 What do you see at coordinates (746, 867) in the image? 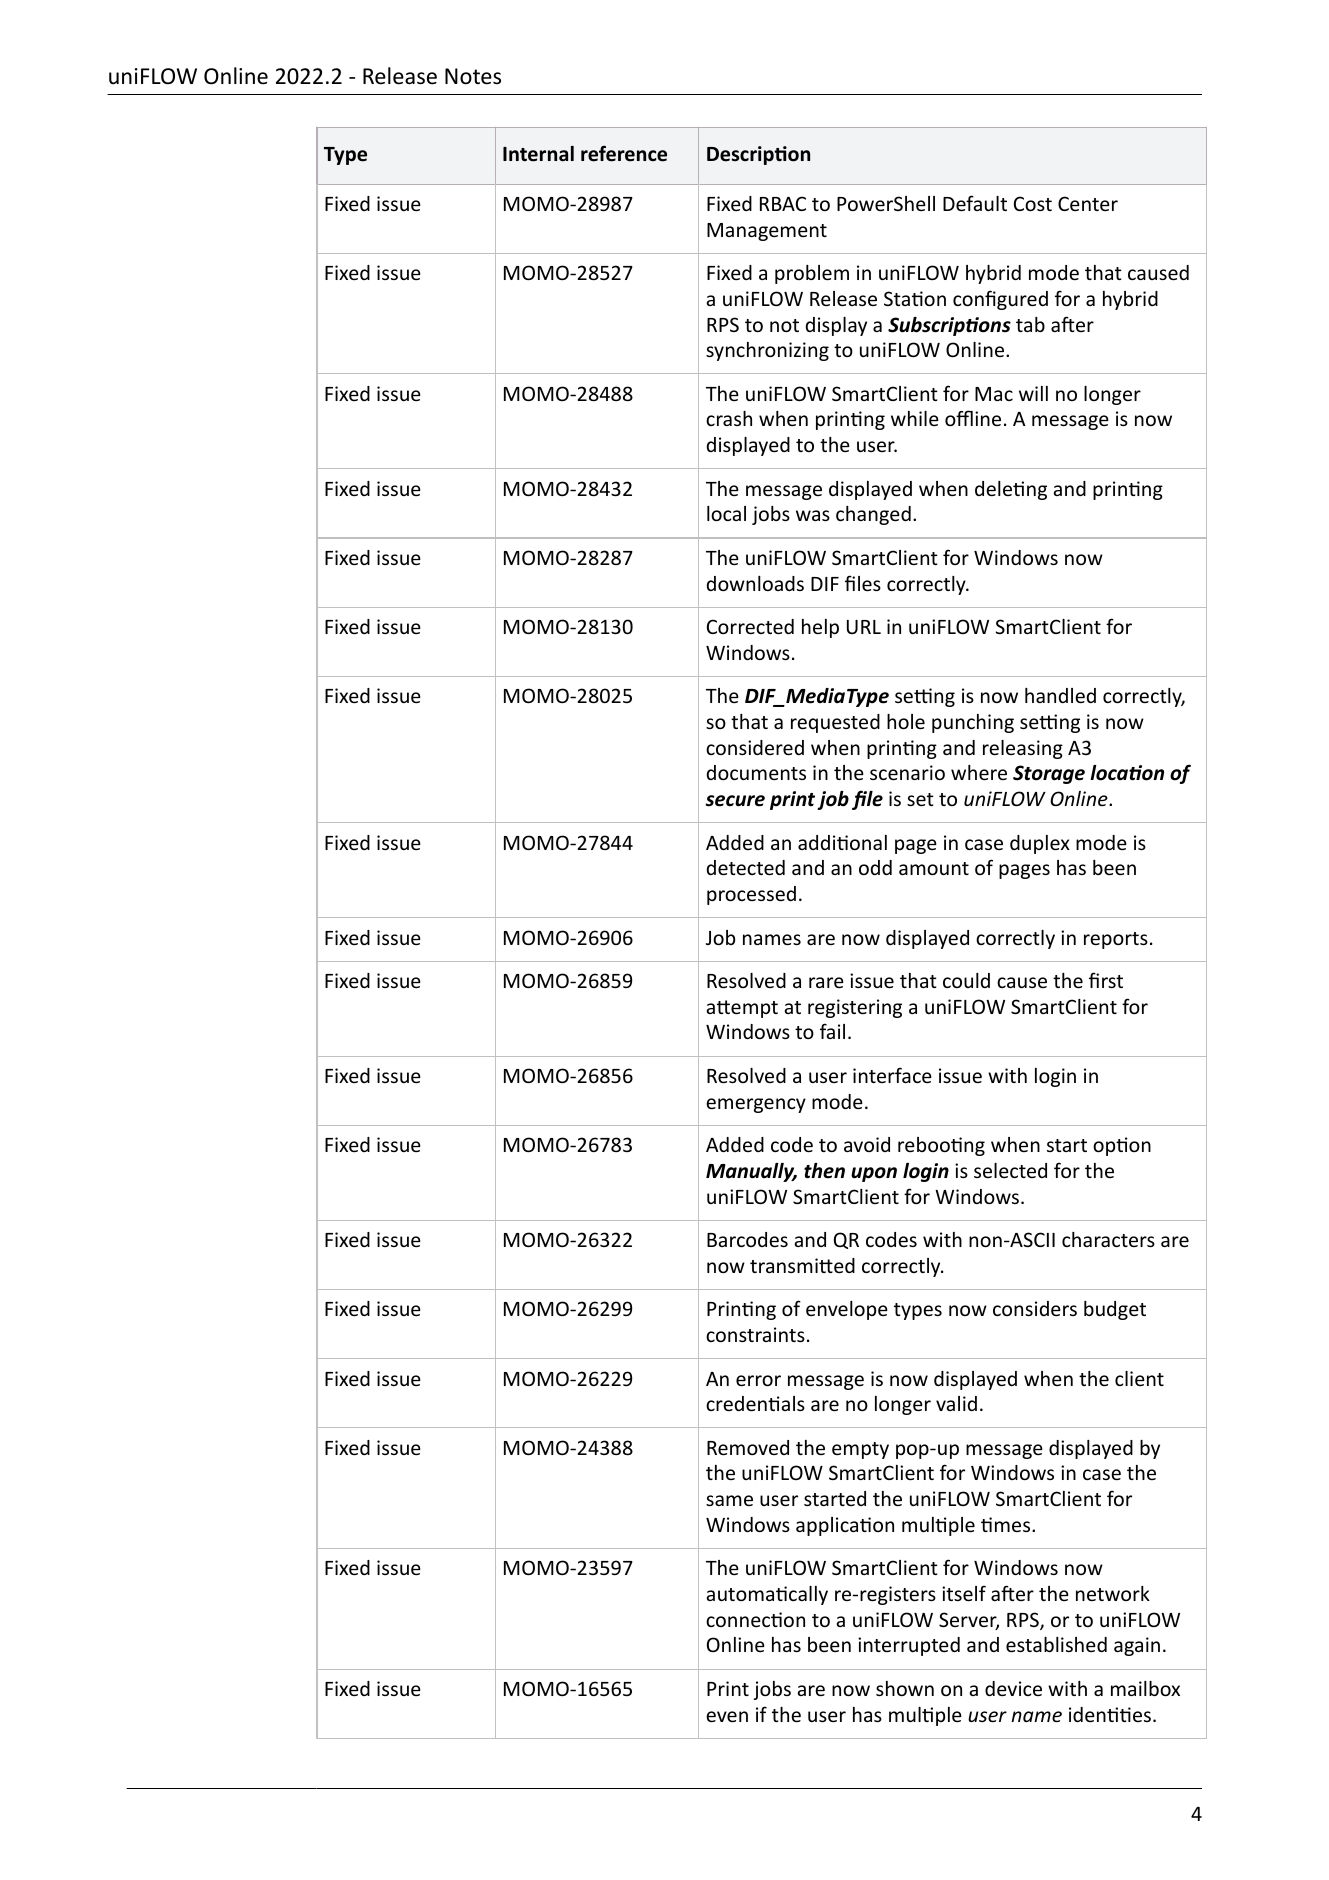
I see `detected` at bounding box center [746, 867].
